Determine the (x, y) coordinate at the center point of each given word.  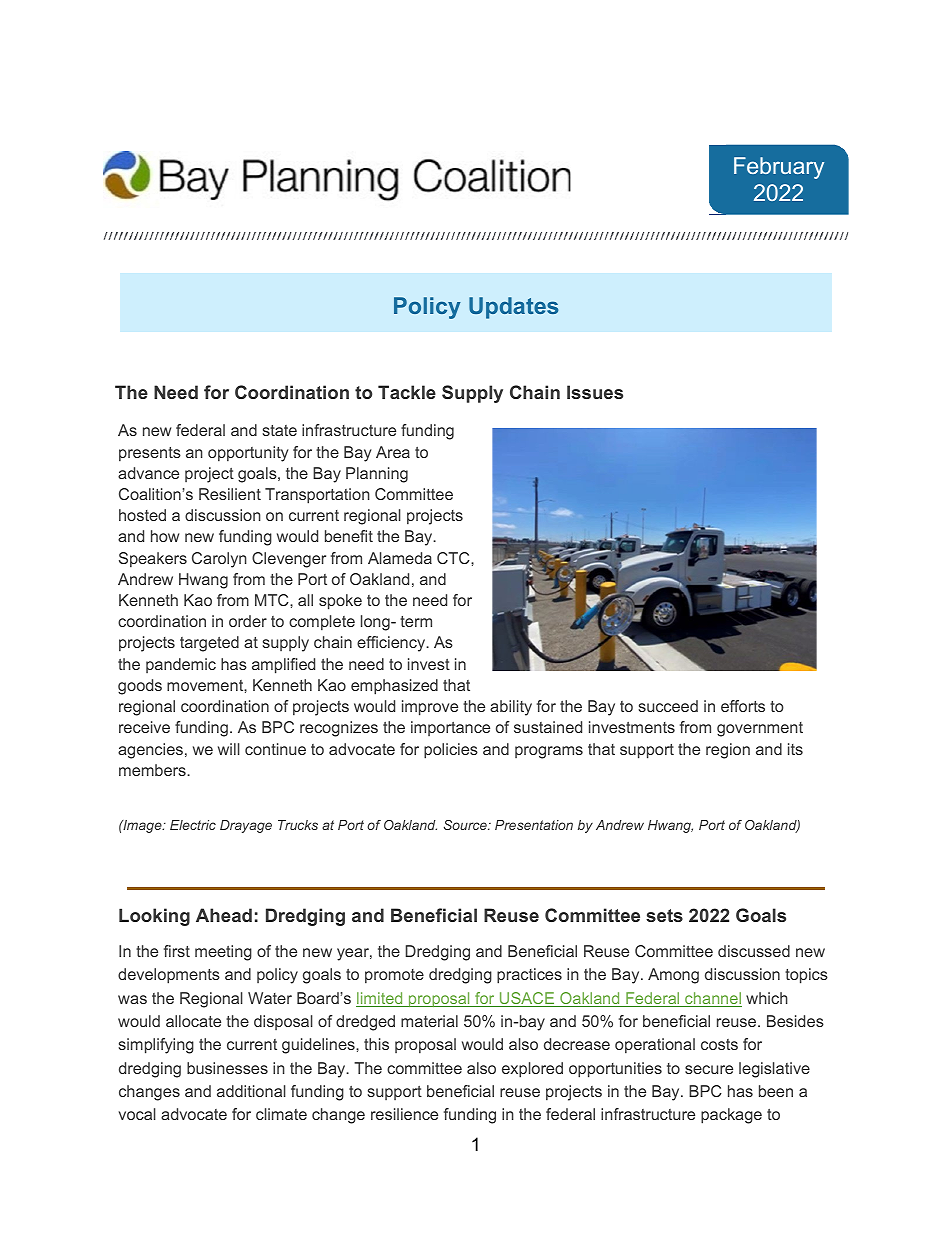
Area (393, 452)
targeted (209, 644)
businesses (227, 1068)
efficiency (392, 644)
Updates (513, 308)
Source (466, 825)
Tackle (407, 392)
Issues (595, 392)
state (280, 430)
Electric (193, 825)
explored (532, 1070)
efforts (743, 706)
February (779, 168)
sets (664, 915)
